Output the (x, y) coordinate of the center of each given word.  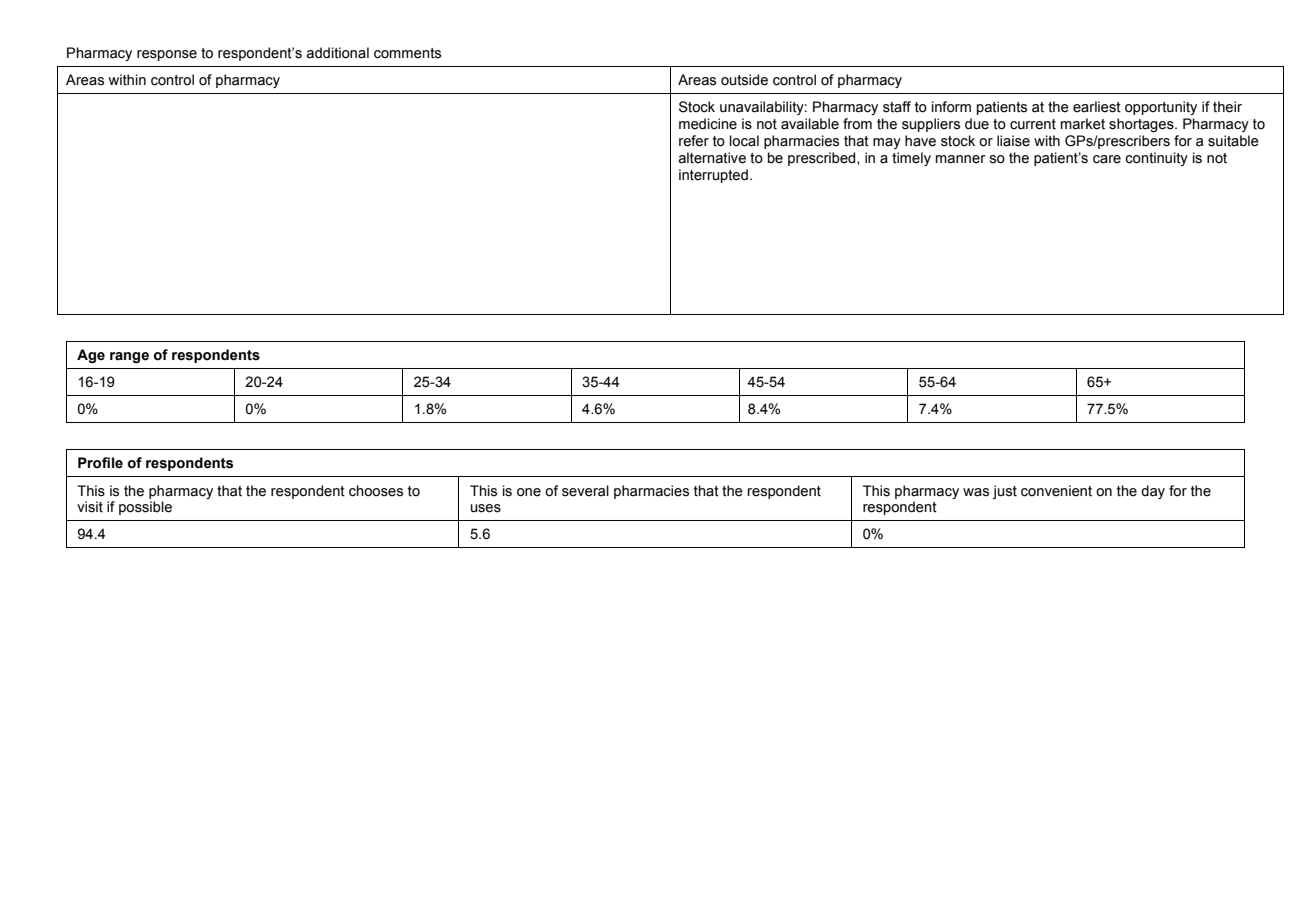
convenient (1056, 491)
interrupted (713, 176)
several (585, 491)
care (1107, 159)
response (167, 55)
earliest (1097, 107)
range (129, 357)
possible (145, 508)
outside (744, 80)
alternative (712, 158)
